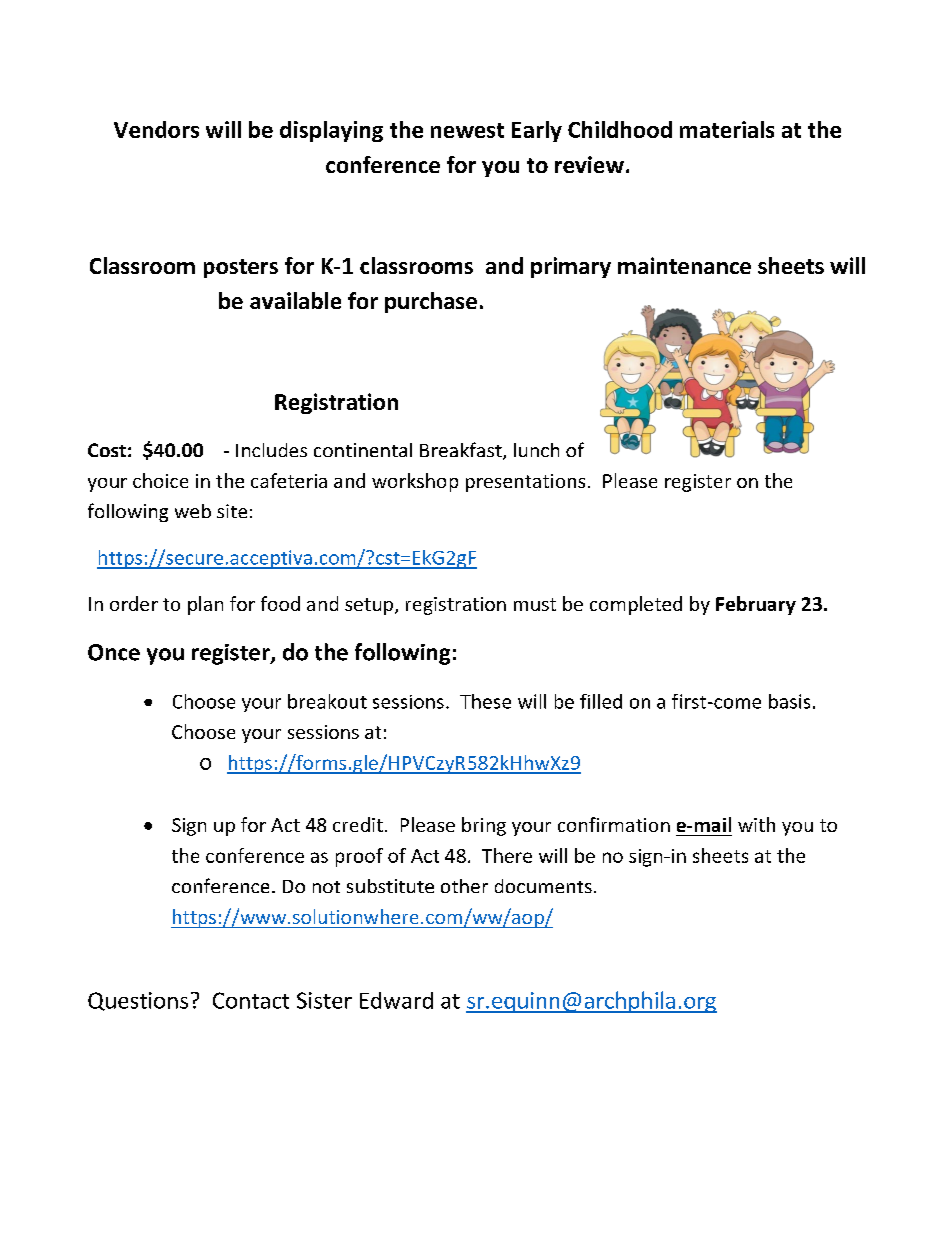  What do you see at coordinates (727, 129) in the screenshot?
I see `materials` at bounding box center [727, 129].
